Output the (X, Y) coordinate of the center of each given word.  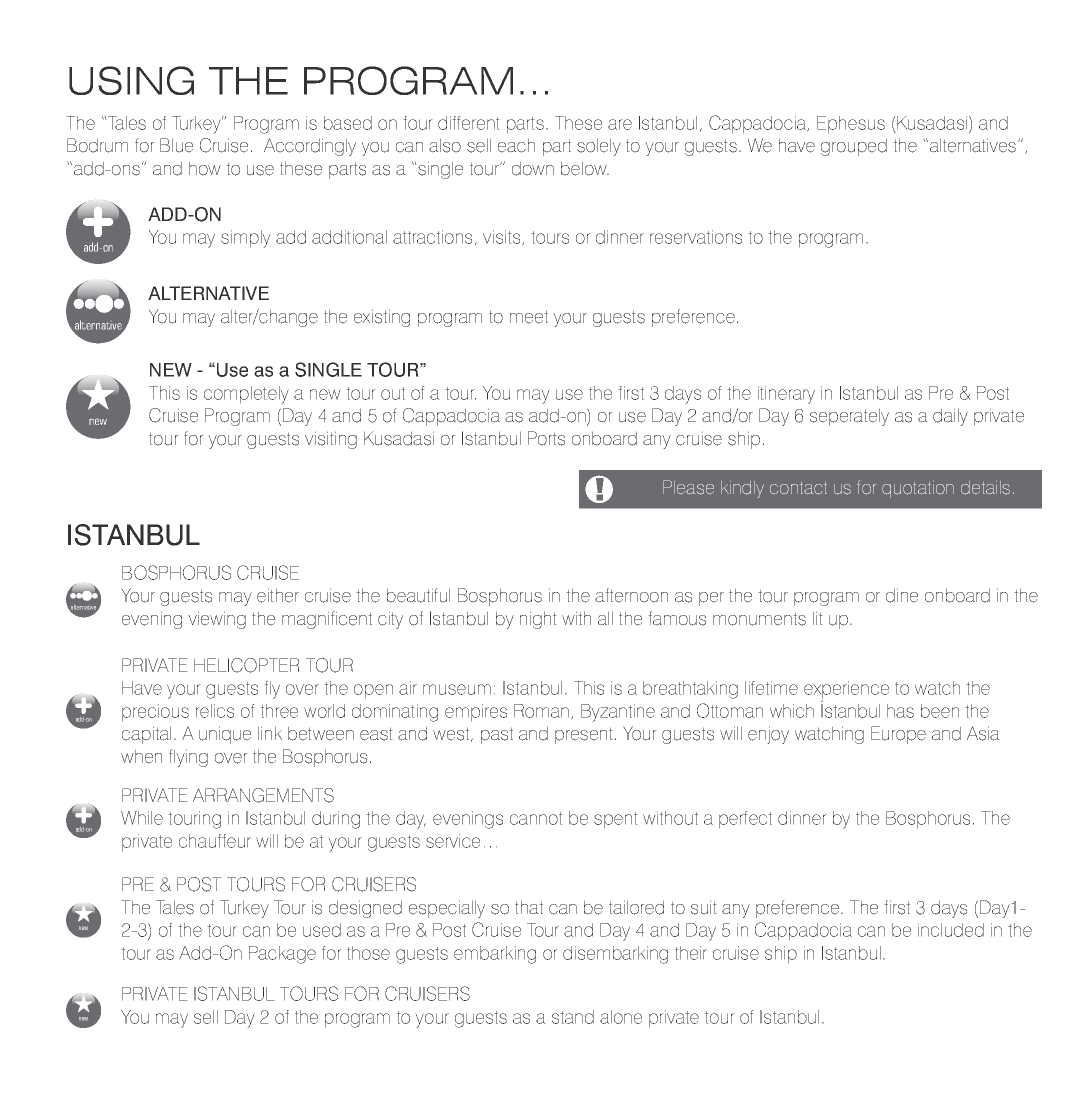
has (900, 711)
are (620, 124)
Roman (543, 712)
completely (246, 395)
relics (215, 711)
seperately (849, 417)
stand (573, 1017)
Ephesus (851, 125)
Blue (176, 145)
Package (282, 955)
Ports (546, 438)
